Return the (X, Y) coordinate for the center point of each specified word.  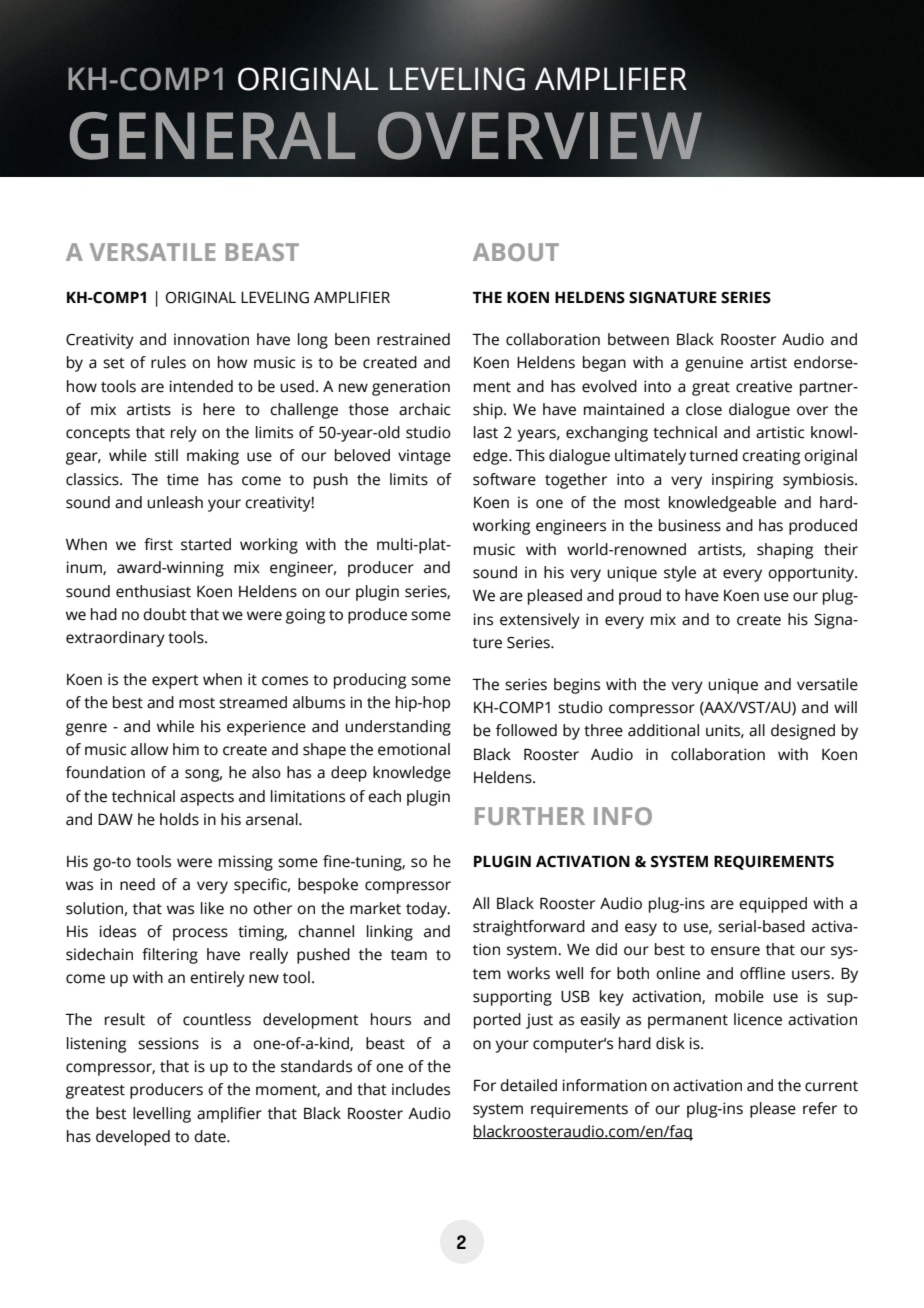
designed (803, 732)
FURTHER (530, 816)
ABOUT (516, 252)
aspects (207, 799)
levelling (162, 1115)
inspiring (742, 481)
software (504, 479)
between (638, 339)
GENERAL (212, 136)
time (183, 479)
